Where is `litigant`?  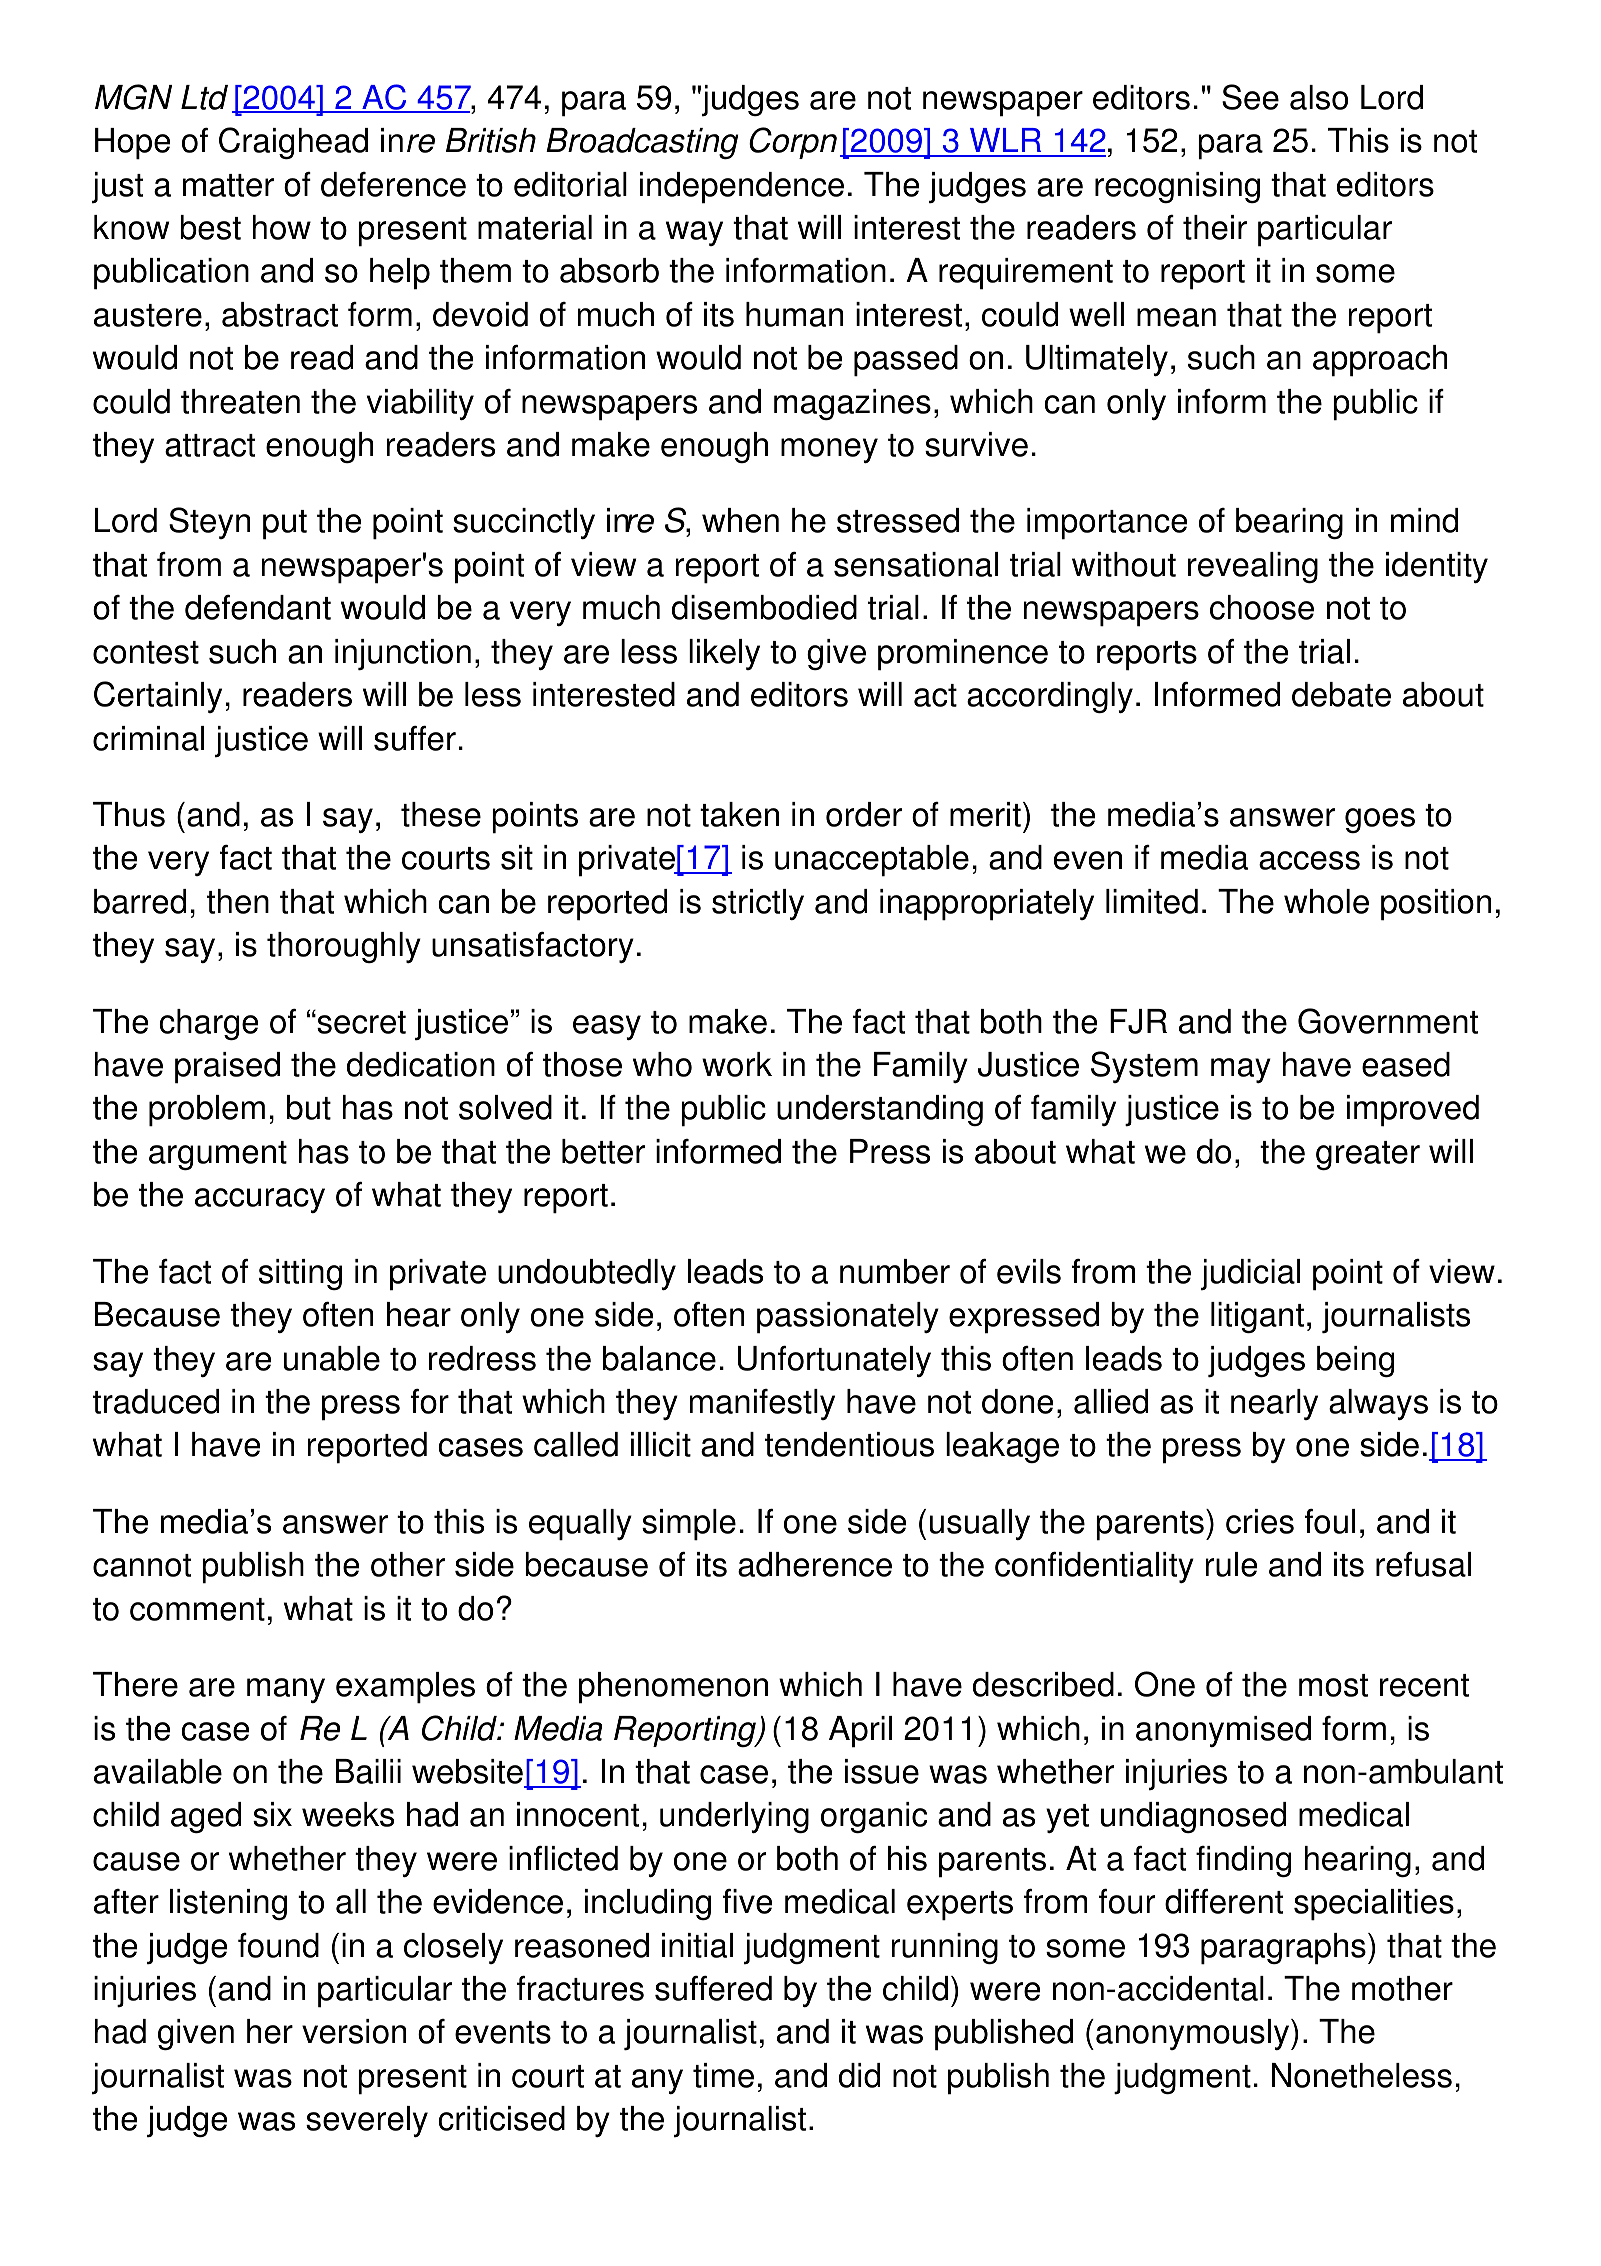
litigant is located at coordinates (1257, 1317).
